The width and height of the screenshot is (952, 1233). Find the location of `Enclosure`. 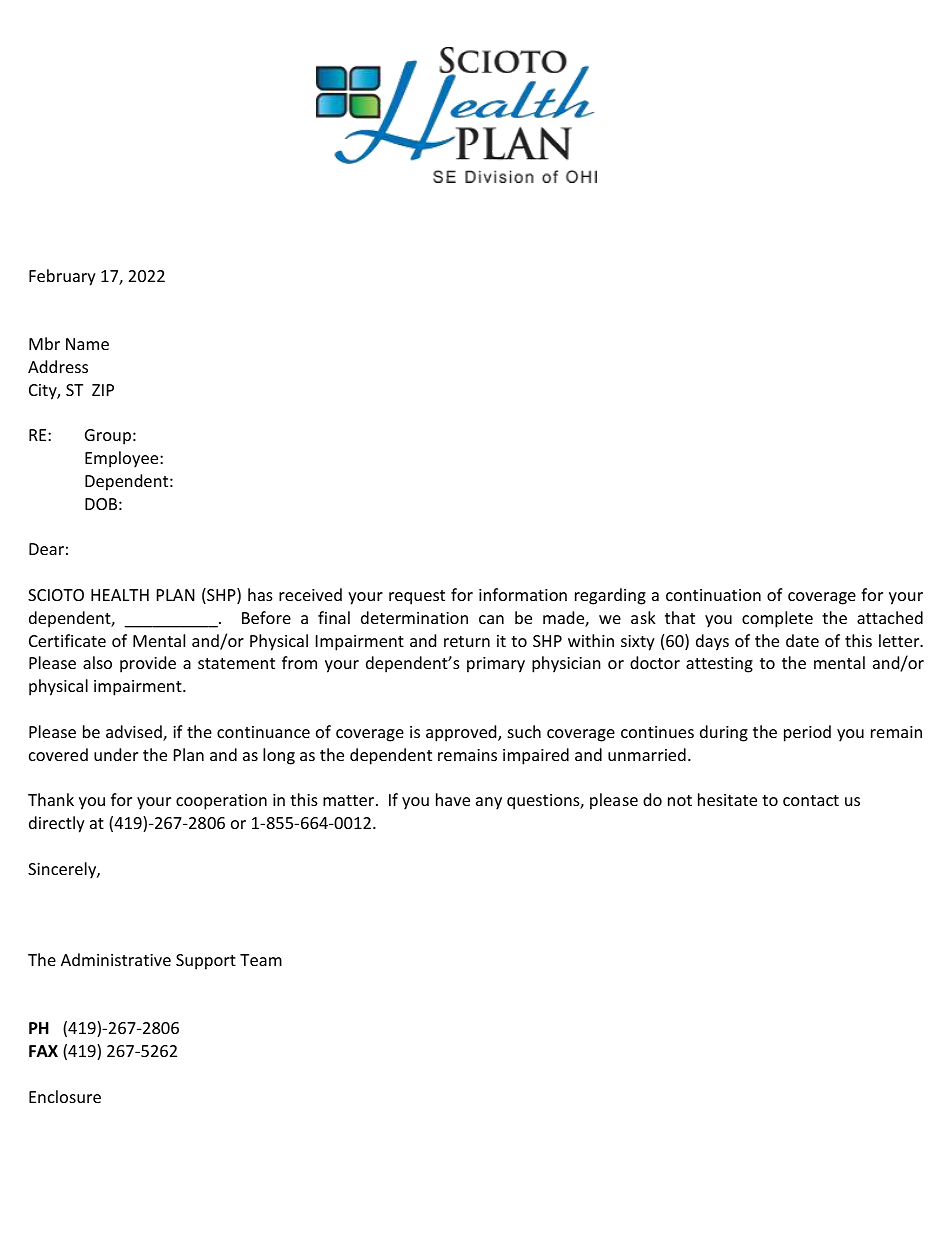

Enclosure is located at coordinates (65, 1096).
